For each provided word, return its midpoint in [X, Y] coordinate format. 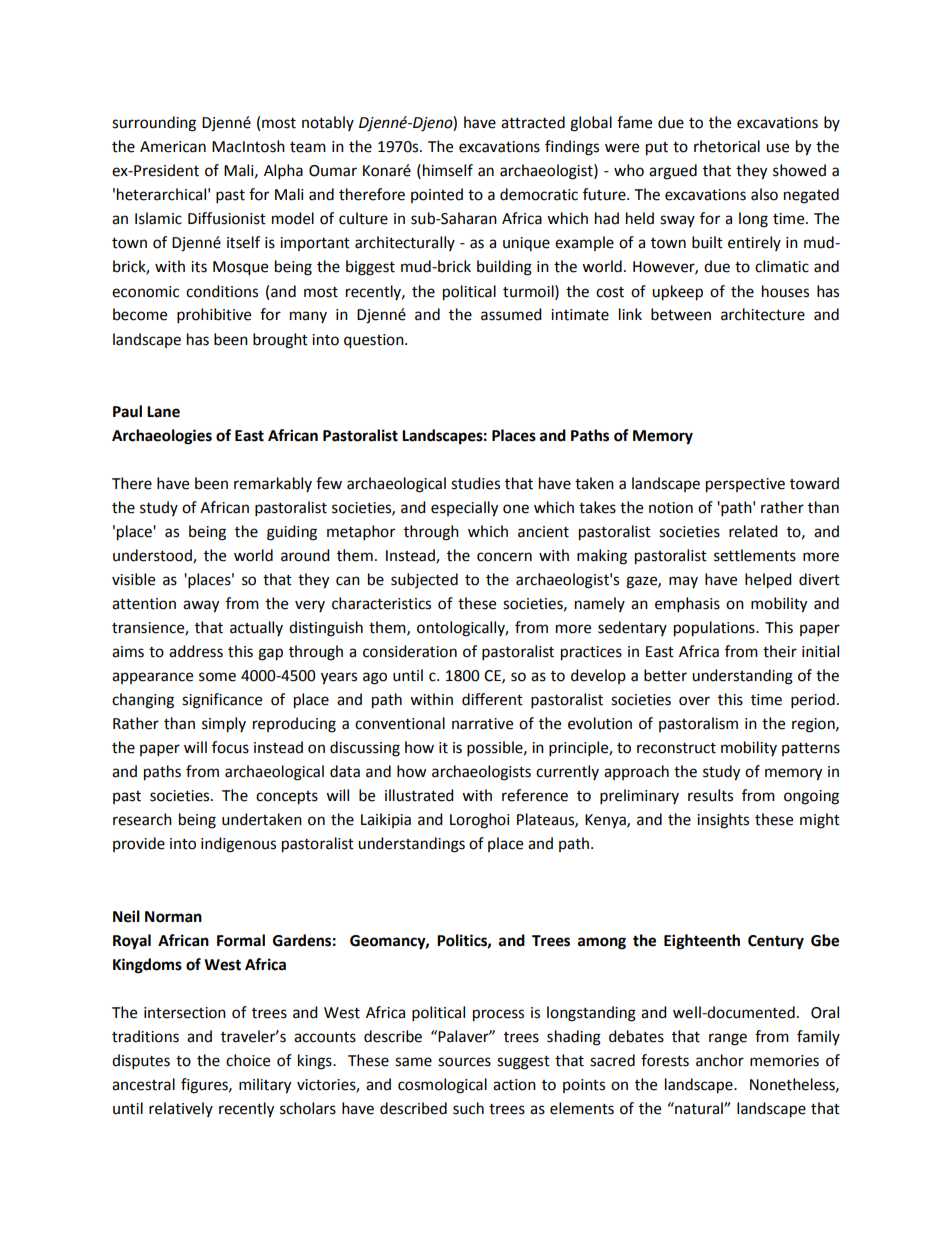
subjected [424, 580]
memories [784, 1061]
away [201, 606]
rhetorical [727, 146]
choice [248, 1060]
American [173, 147]
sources [464, 1062]
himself [448, 170]
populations [715, 629]
